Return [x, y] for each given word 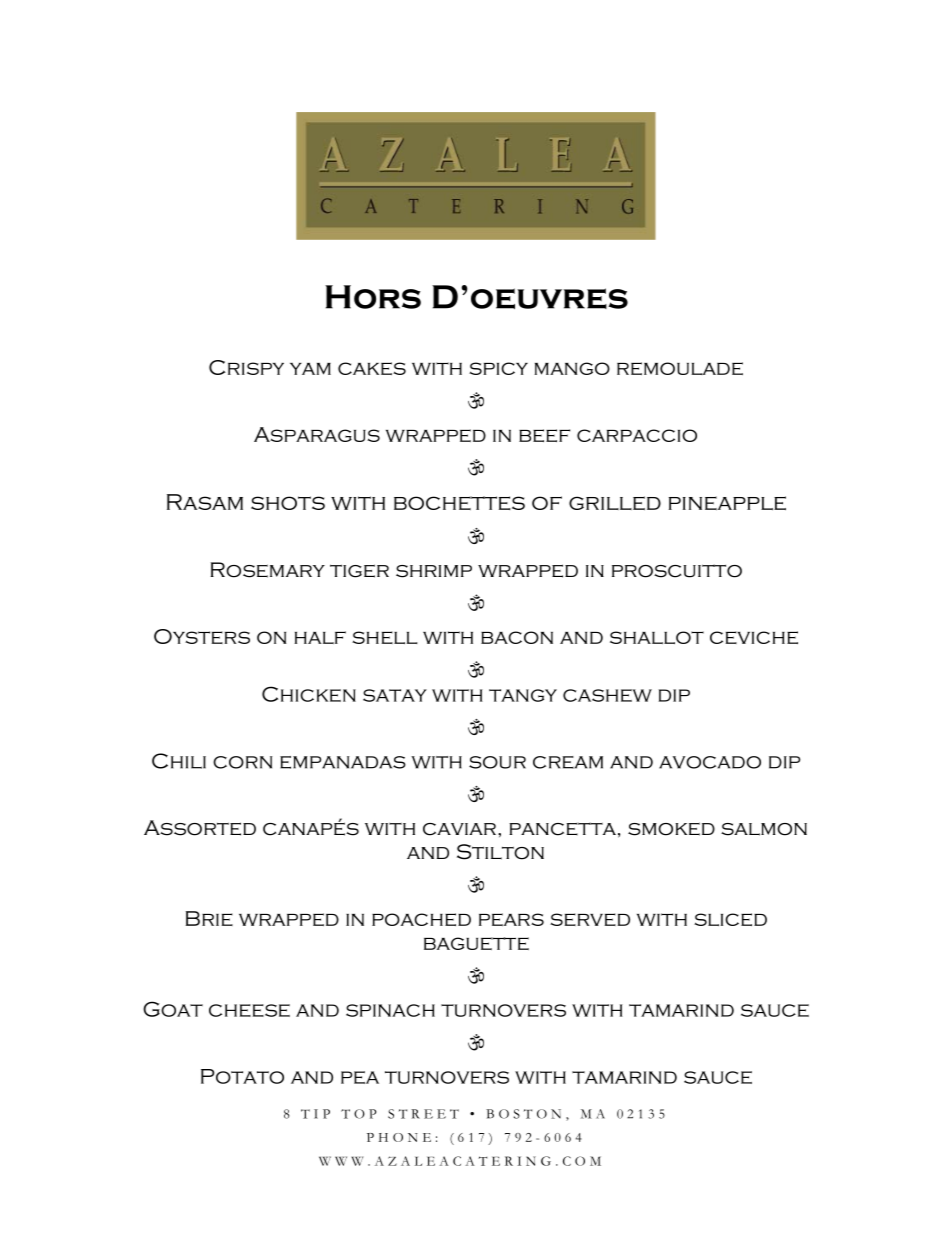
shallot [657, 637]
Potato [242, 1076]
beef [544, 435]
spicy [498, 368]
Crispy [246, 367]
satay [395, 695]
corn [242, 762]
